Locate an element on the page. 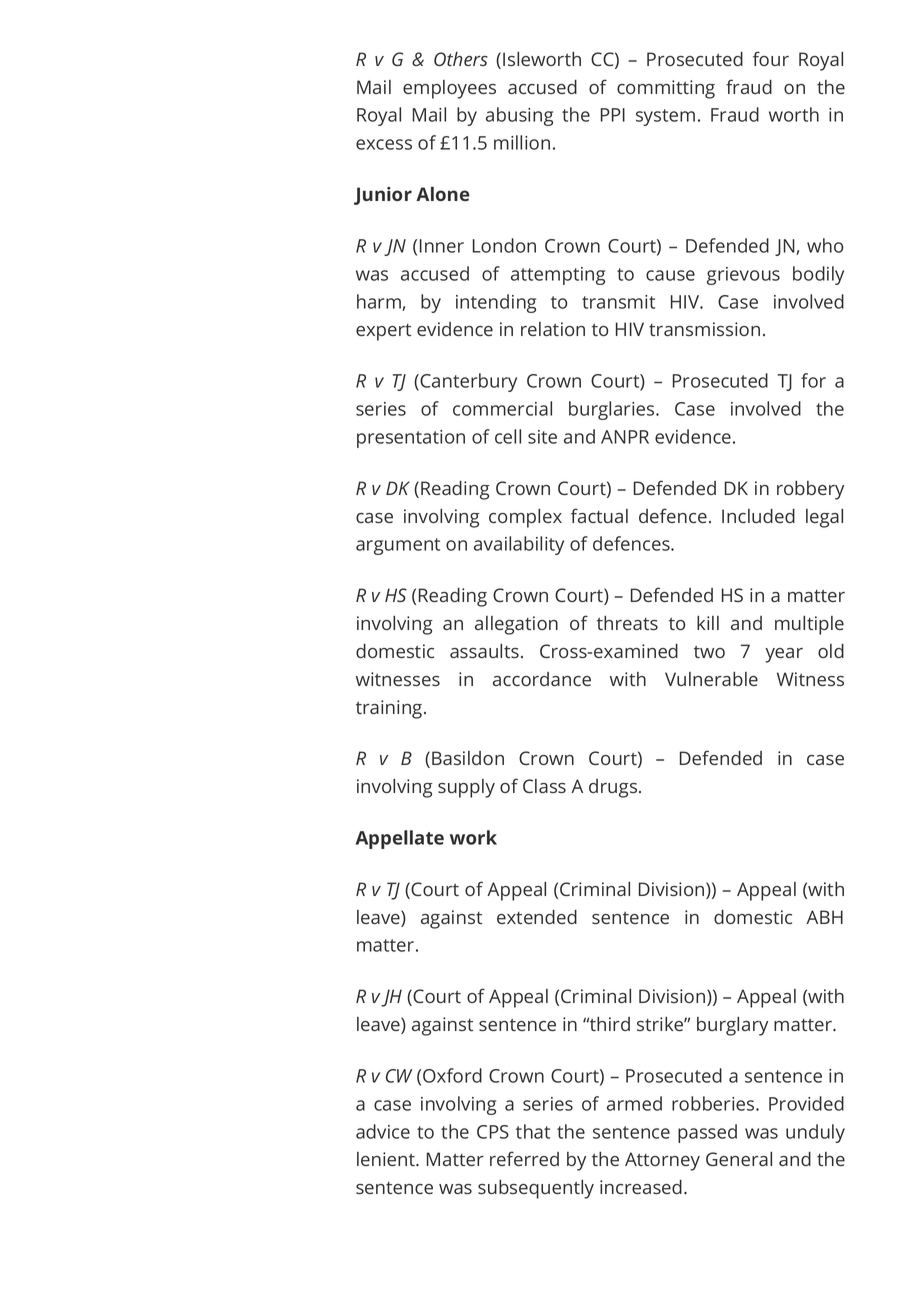 This document has height=1308, width=924. four is located at coordinates (771, 58).
